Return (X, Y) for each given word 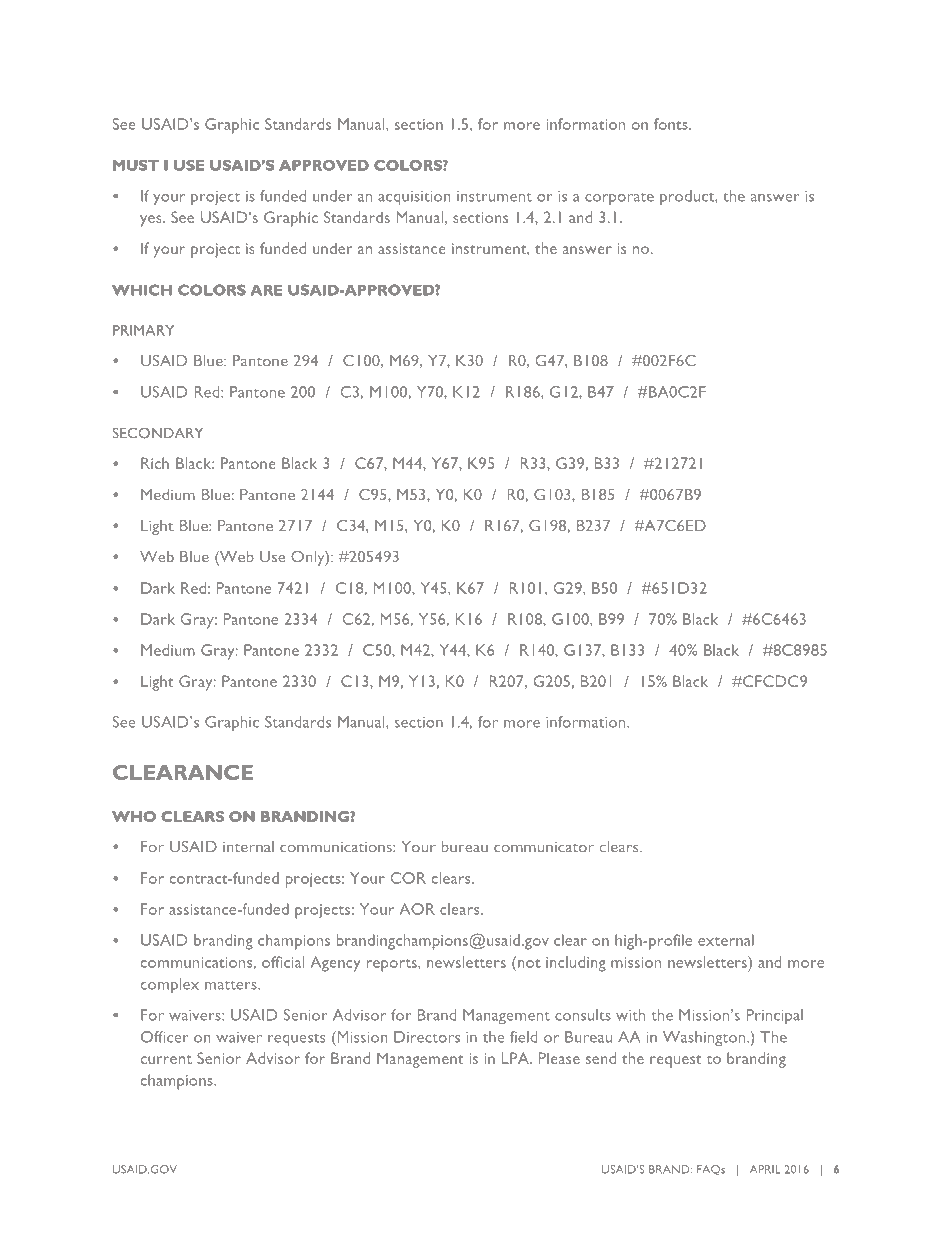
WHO (134, 816)
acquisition (414, 198)
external (726, 940)
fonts (672, 124)
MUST (136, 165)
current (166, 1059)
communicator (544, 847)
